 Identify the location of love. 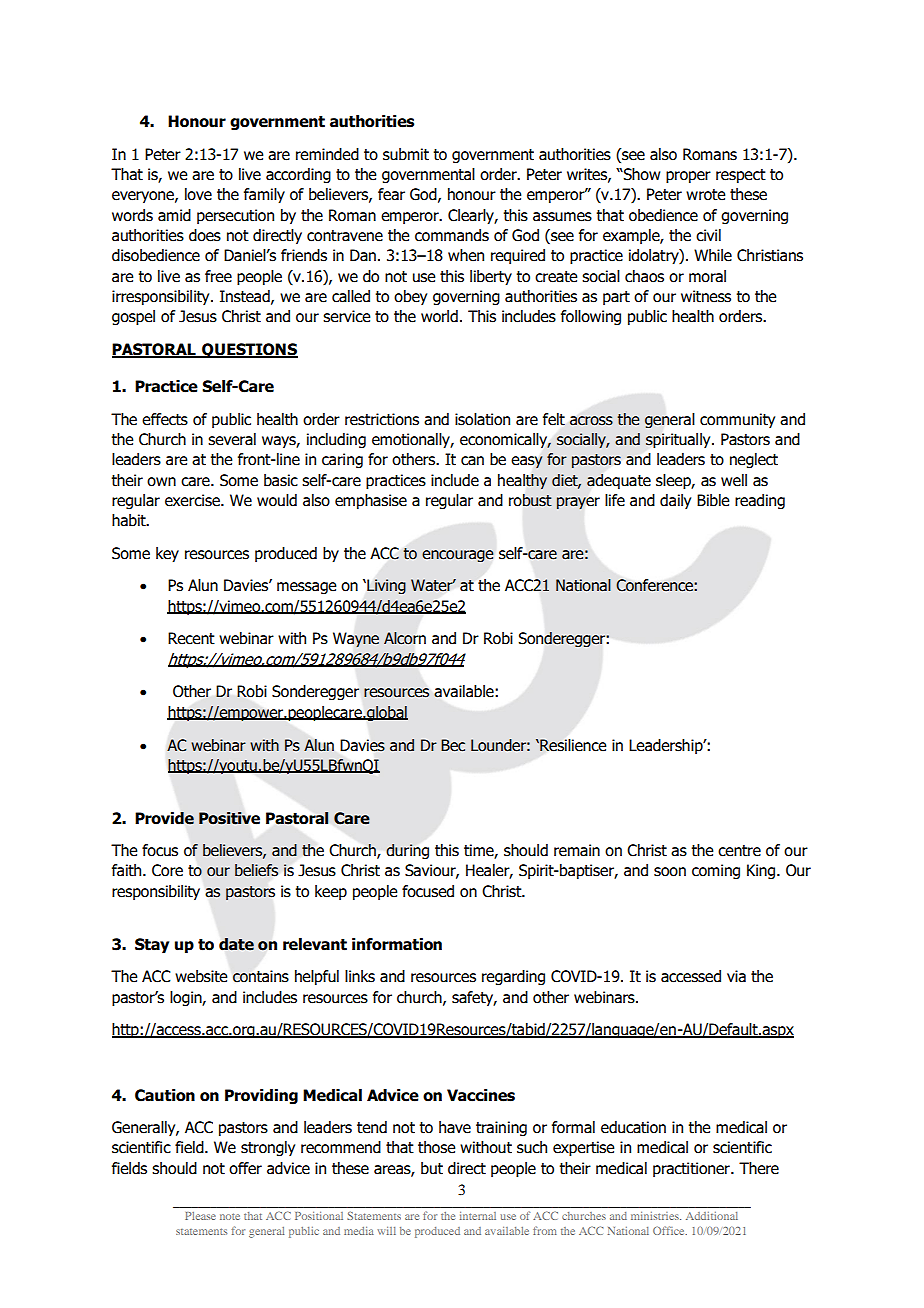
(198, 194).
